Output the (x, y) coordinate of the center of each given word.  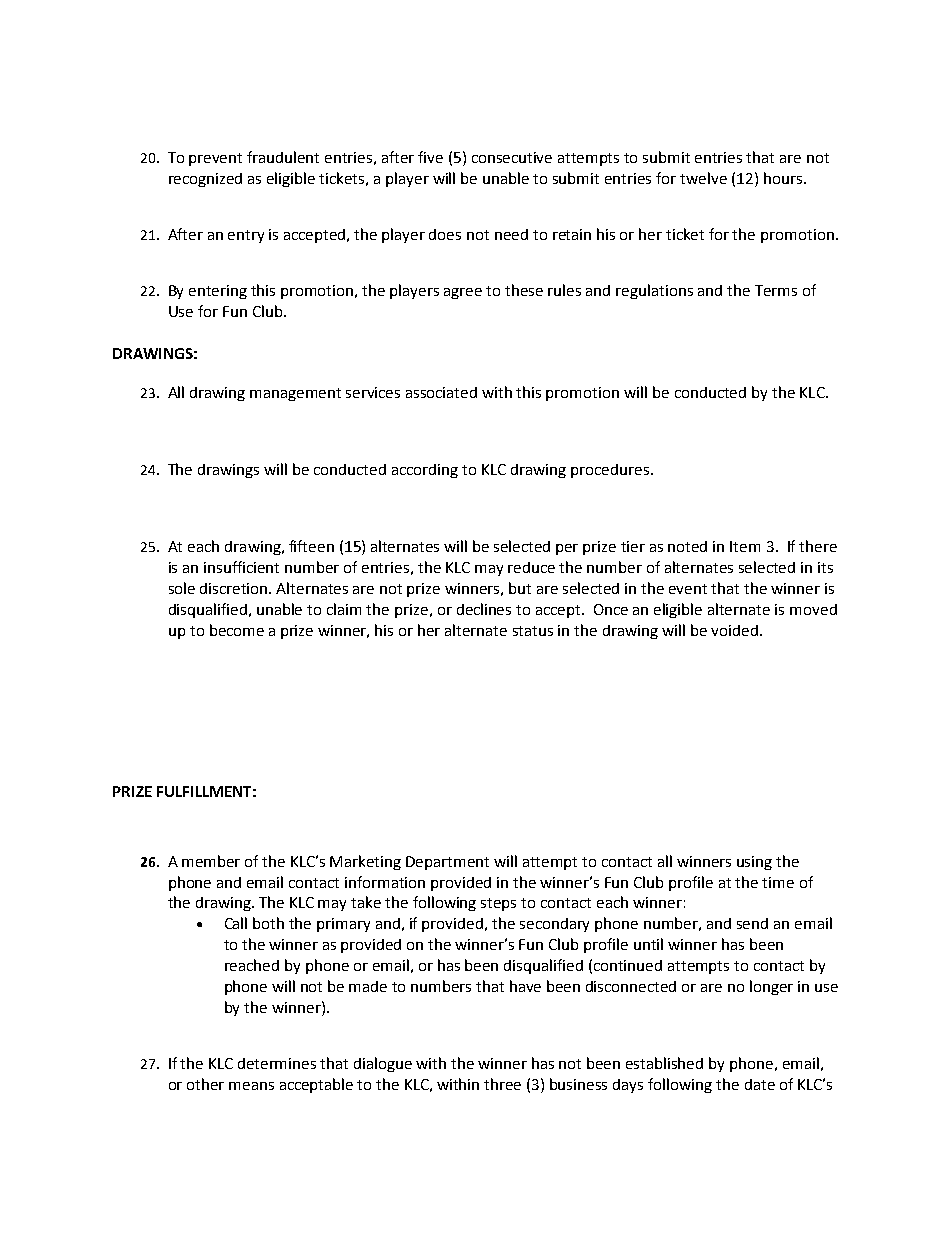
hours (783, 178)
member (211, 861)
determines (277, 1063)
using (754, 863)
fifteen (311, 546)
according (425, 471)
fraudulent (283, 157)
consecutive (512, 157)
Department (447, 863)
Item (745, 546)
